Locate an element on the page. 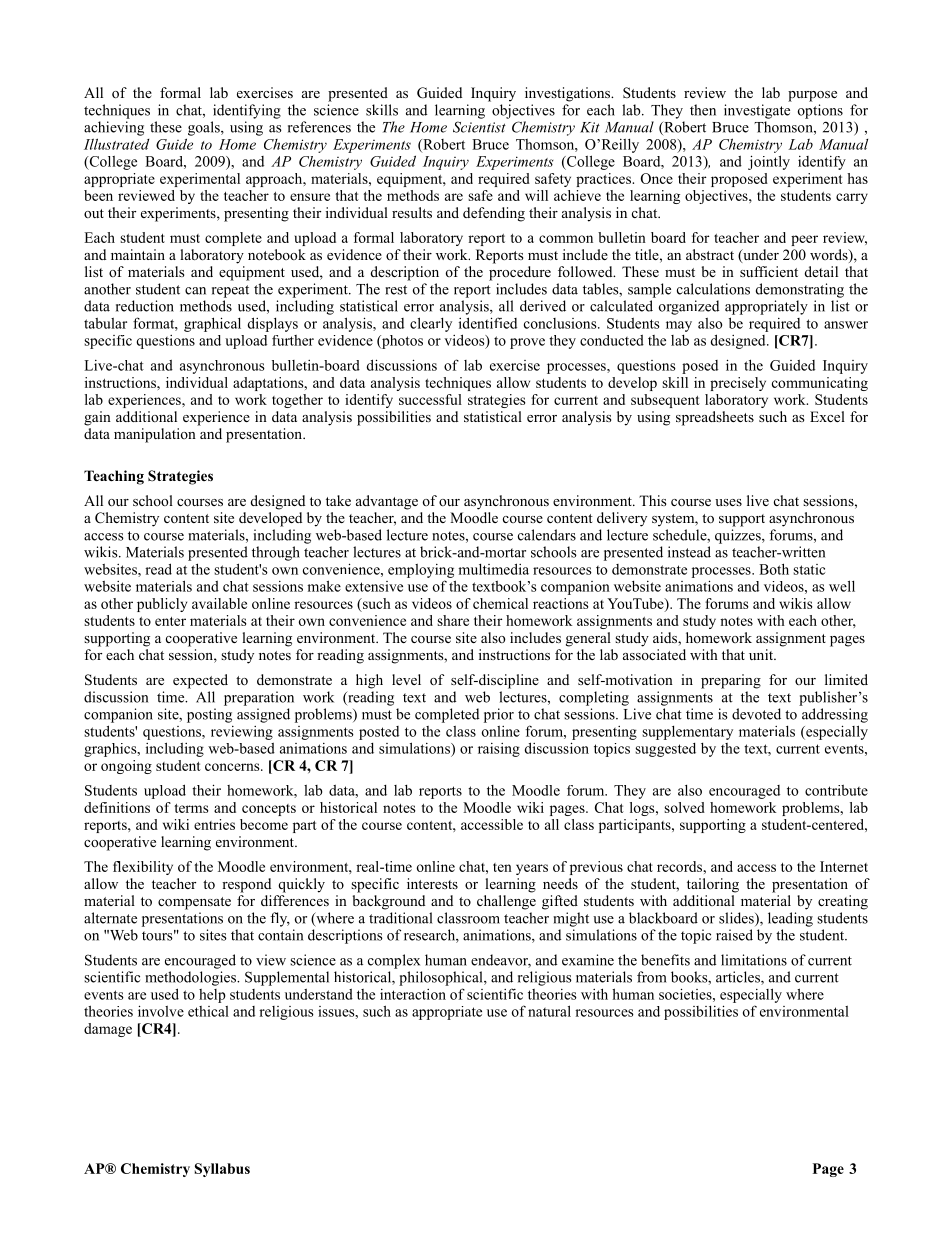 This document has width=952, height=1233. raising is located at coordinates (499, 750).
